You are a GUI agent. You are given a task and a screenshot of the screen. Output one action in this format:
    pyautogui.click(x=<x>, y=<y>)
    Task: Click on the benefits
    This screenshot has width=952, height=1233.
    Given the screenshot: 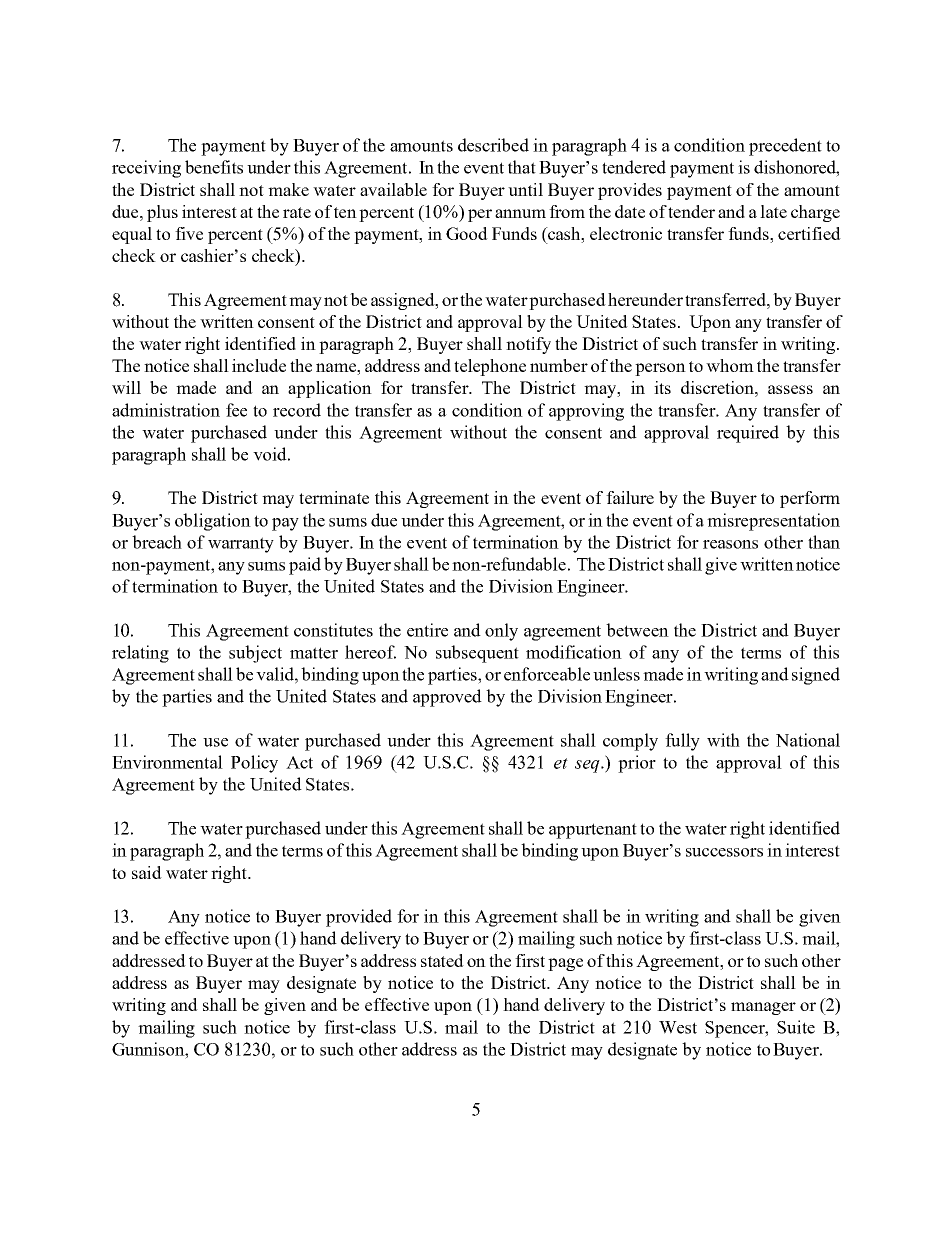 What is the action you would take?
    pyautogui.click(x=214, y=167)
